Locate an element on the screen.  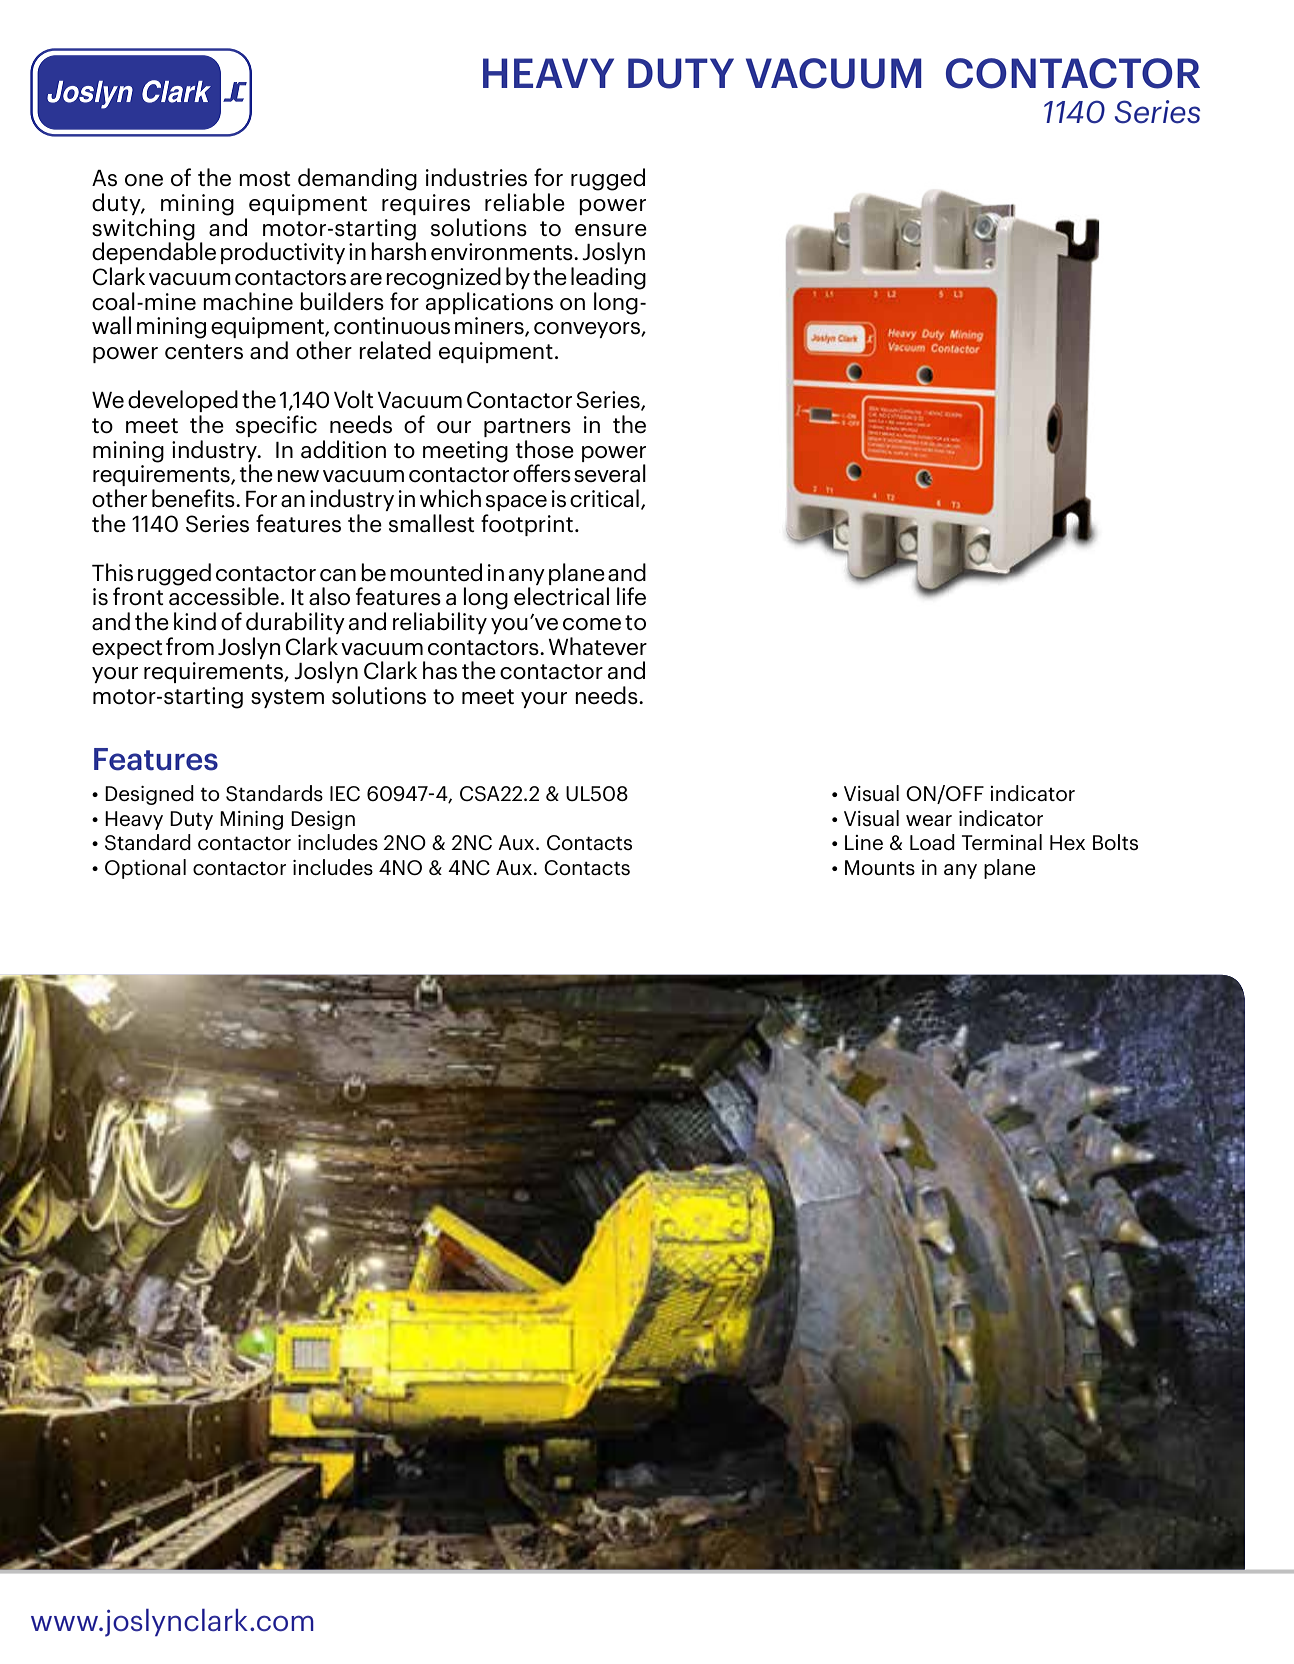
Terminal is located at coordinates (1002, 842).
